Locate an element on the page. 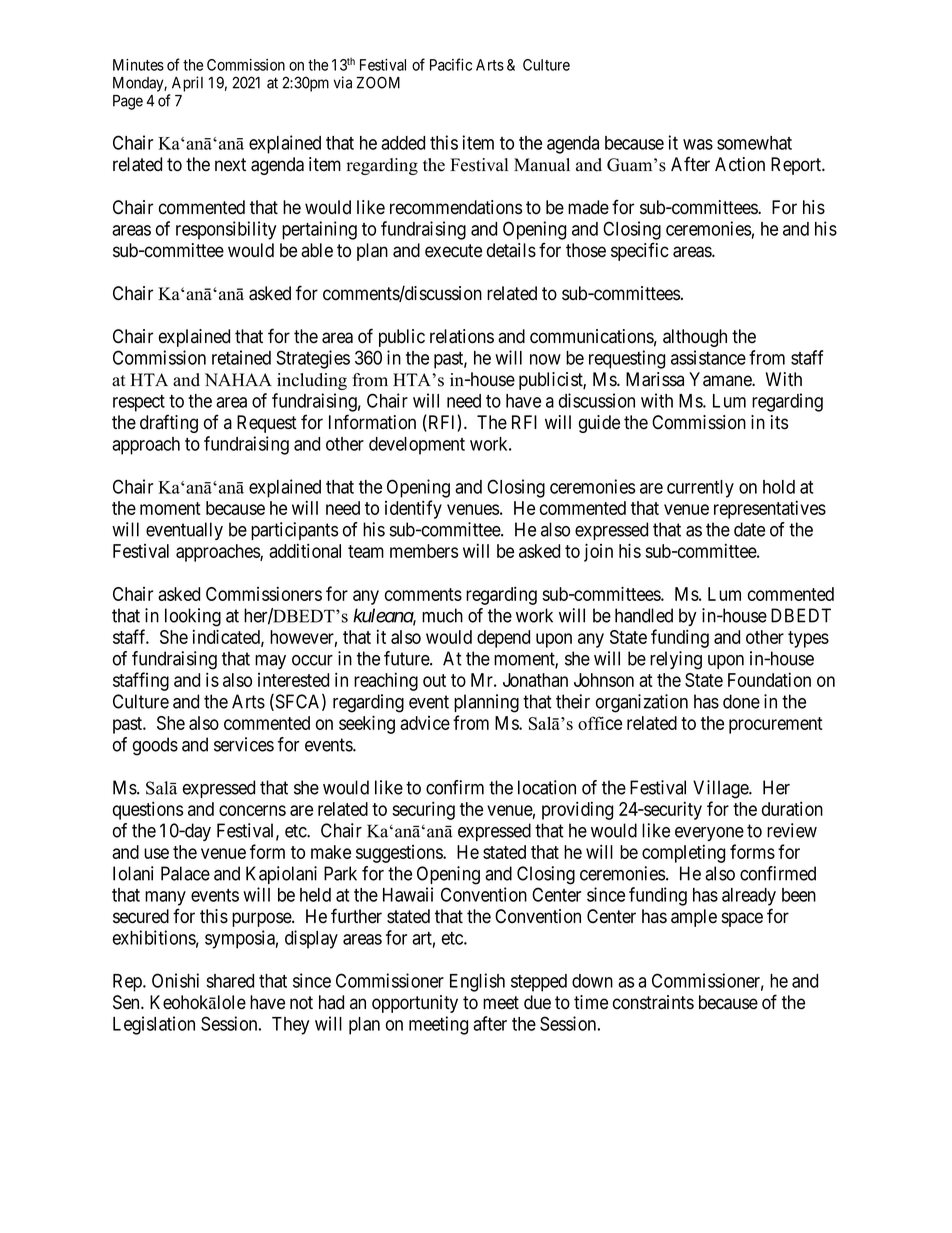 The height and width of the page is (1233, 952). constraints is located at coordinates (653, 1002).
